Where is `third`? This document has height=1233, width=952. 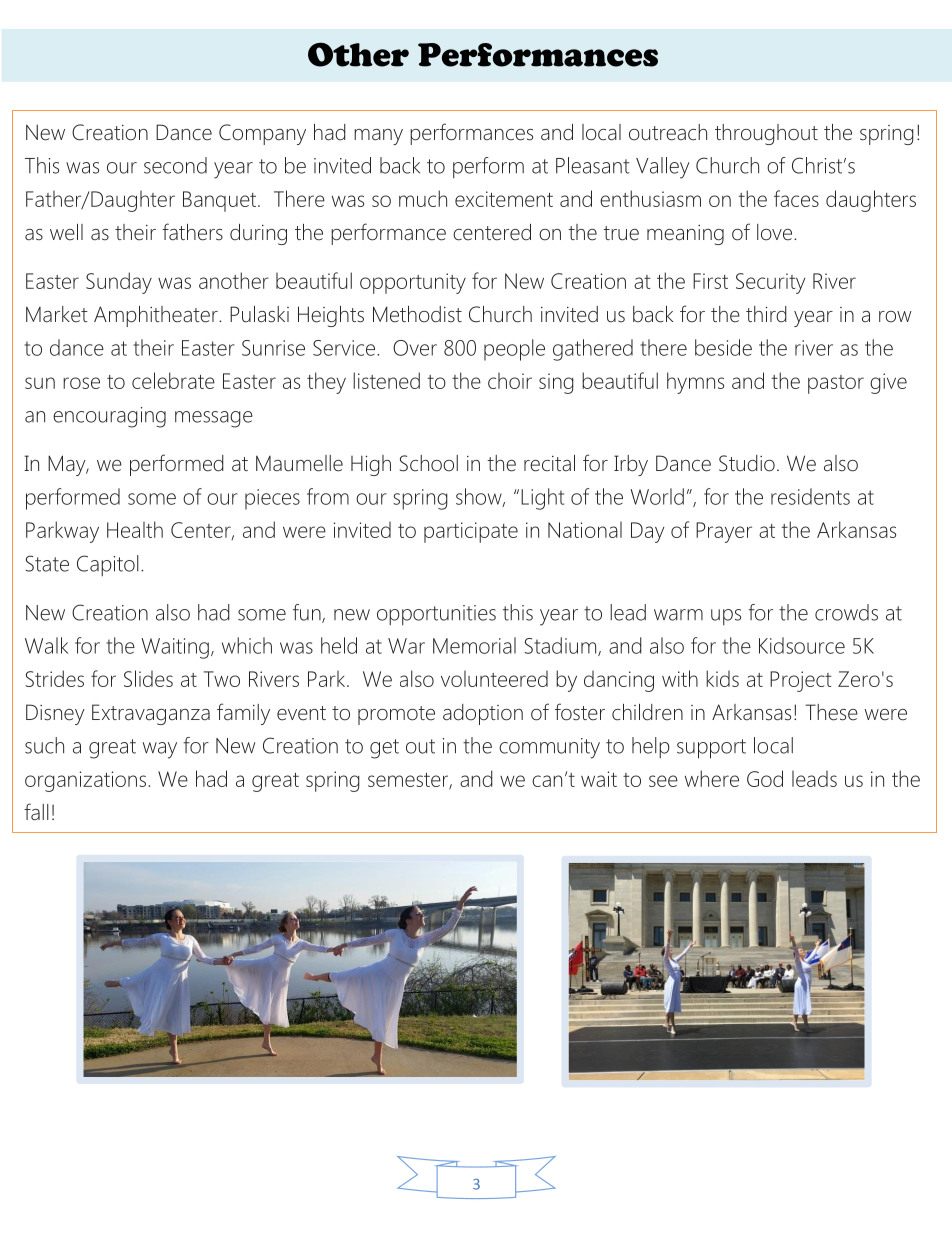 third is located at coordinates (766, 314).
